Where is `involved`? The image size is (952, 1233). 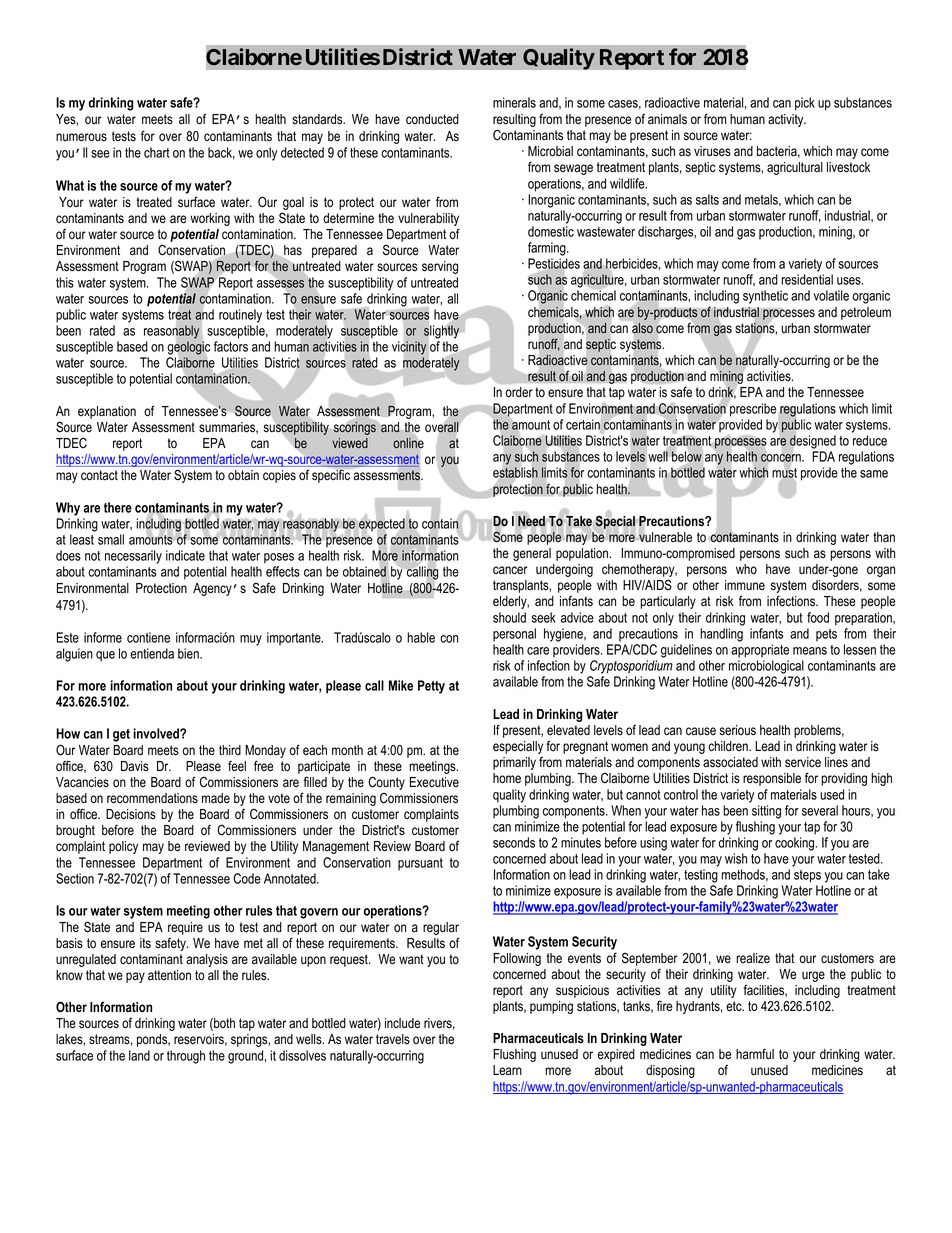 involved is located at coordinates (157, 733).
